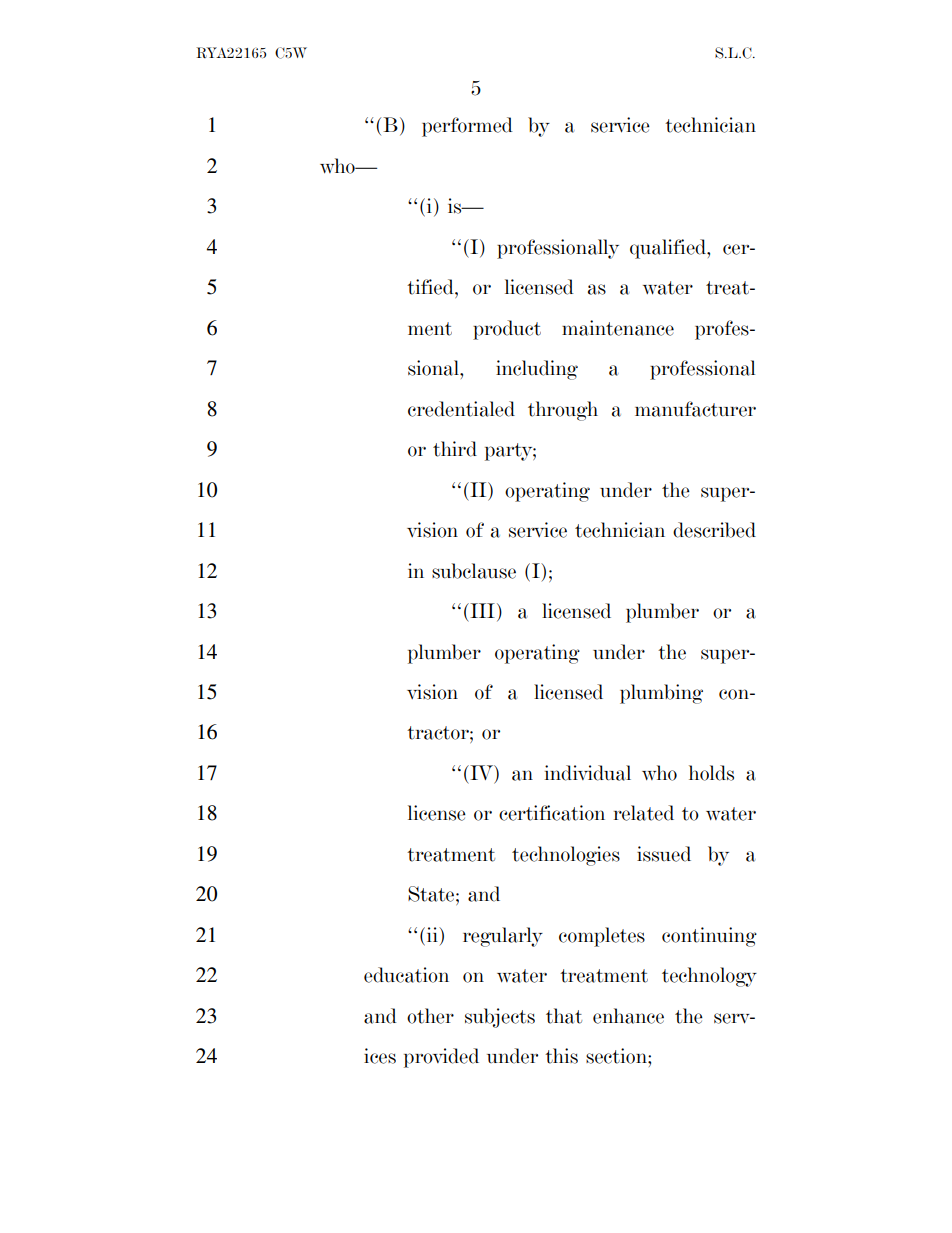 This image has width=952, height=1233. Describe the element at coordinates (507, 330) in the image. I see `product` at that location.
